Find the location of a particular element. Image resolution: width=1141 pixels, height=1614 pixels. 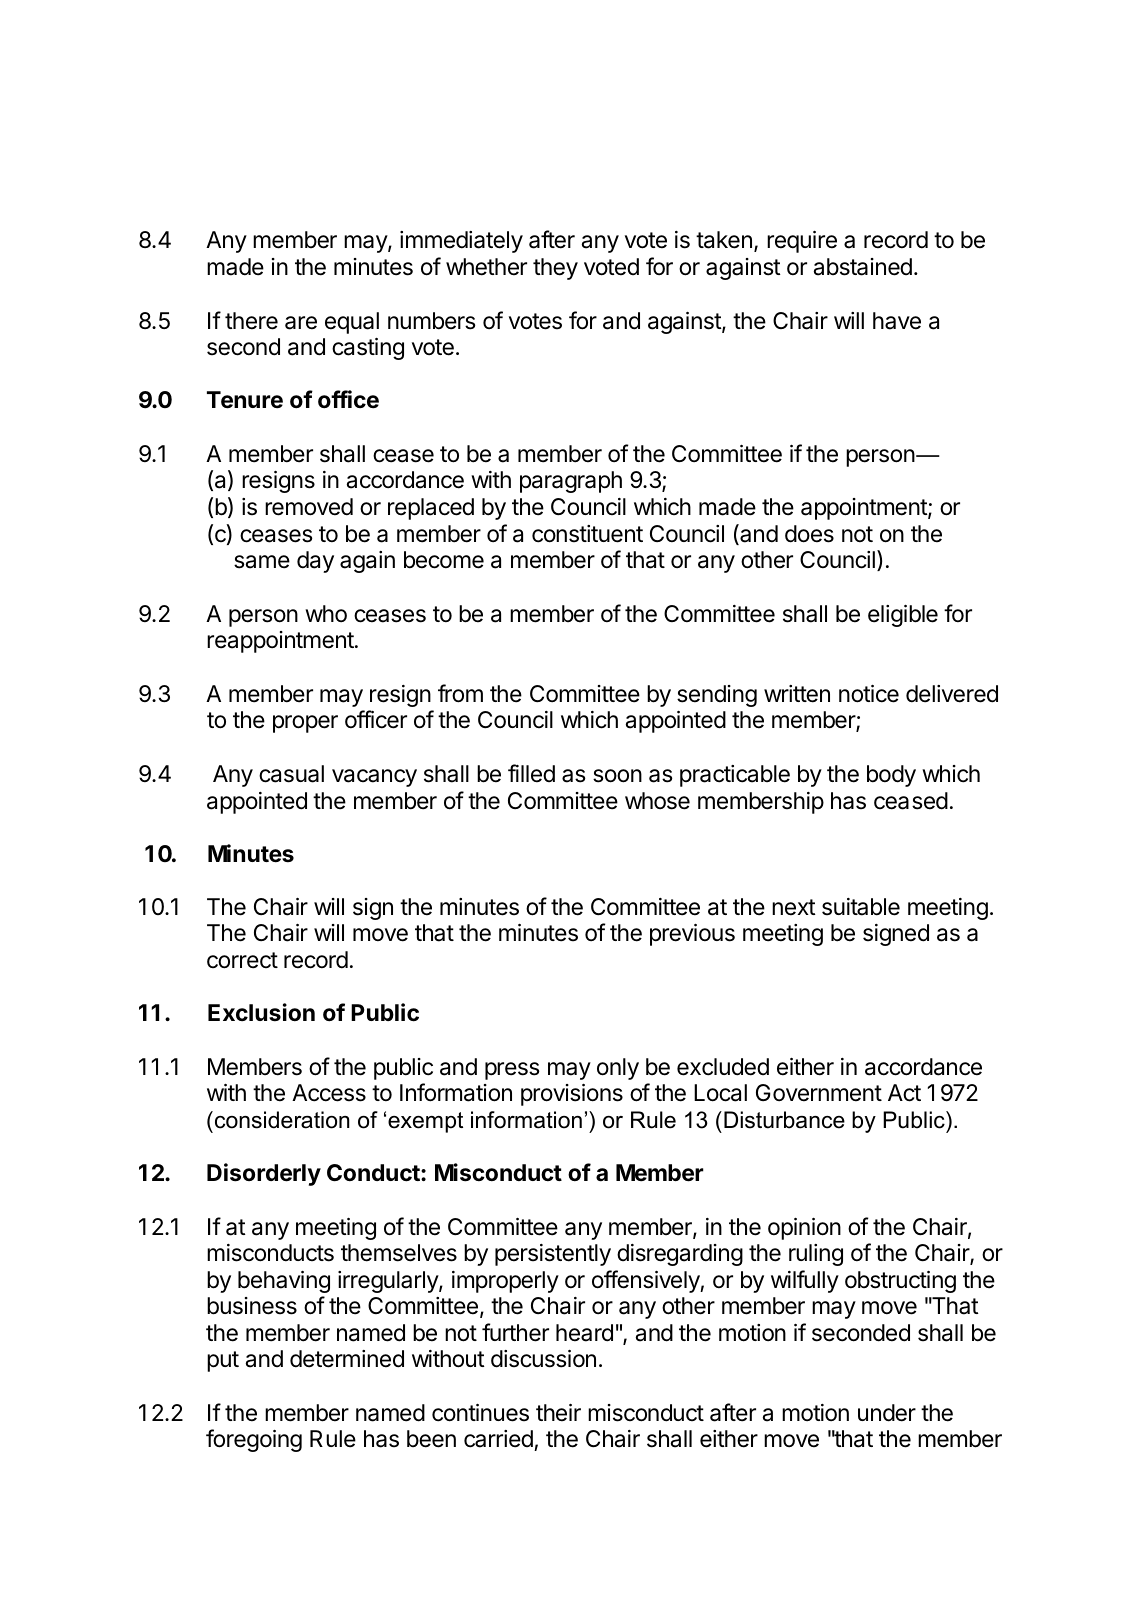

their is located at coordinates (558, 1413).
